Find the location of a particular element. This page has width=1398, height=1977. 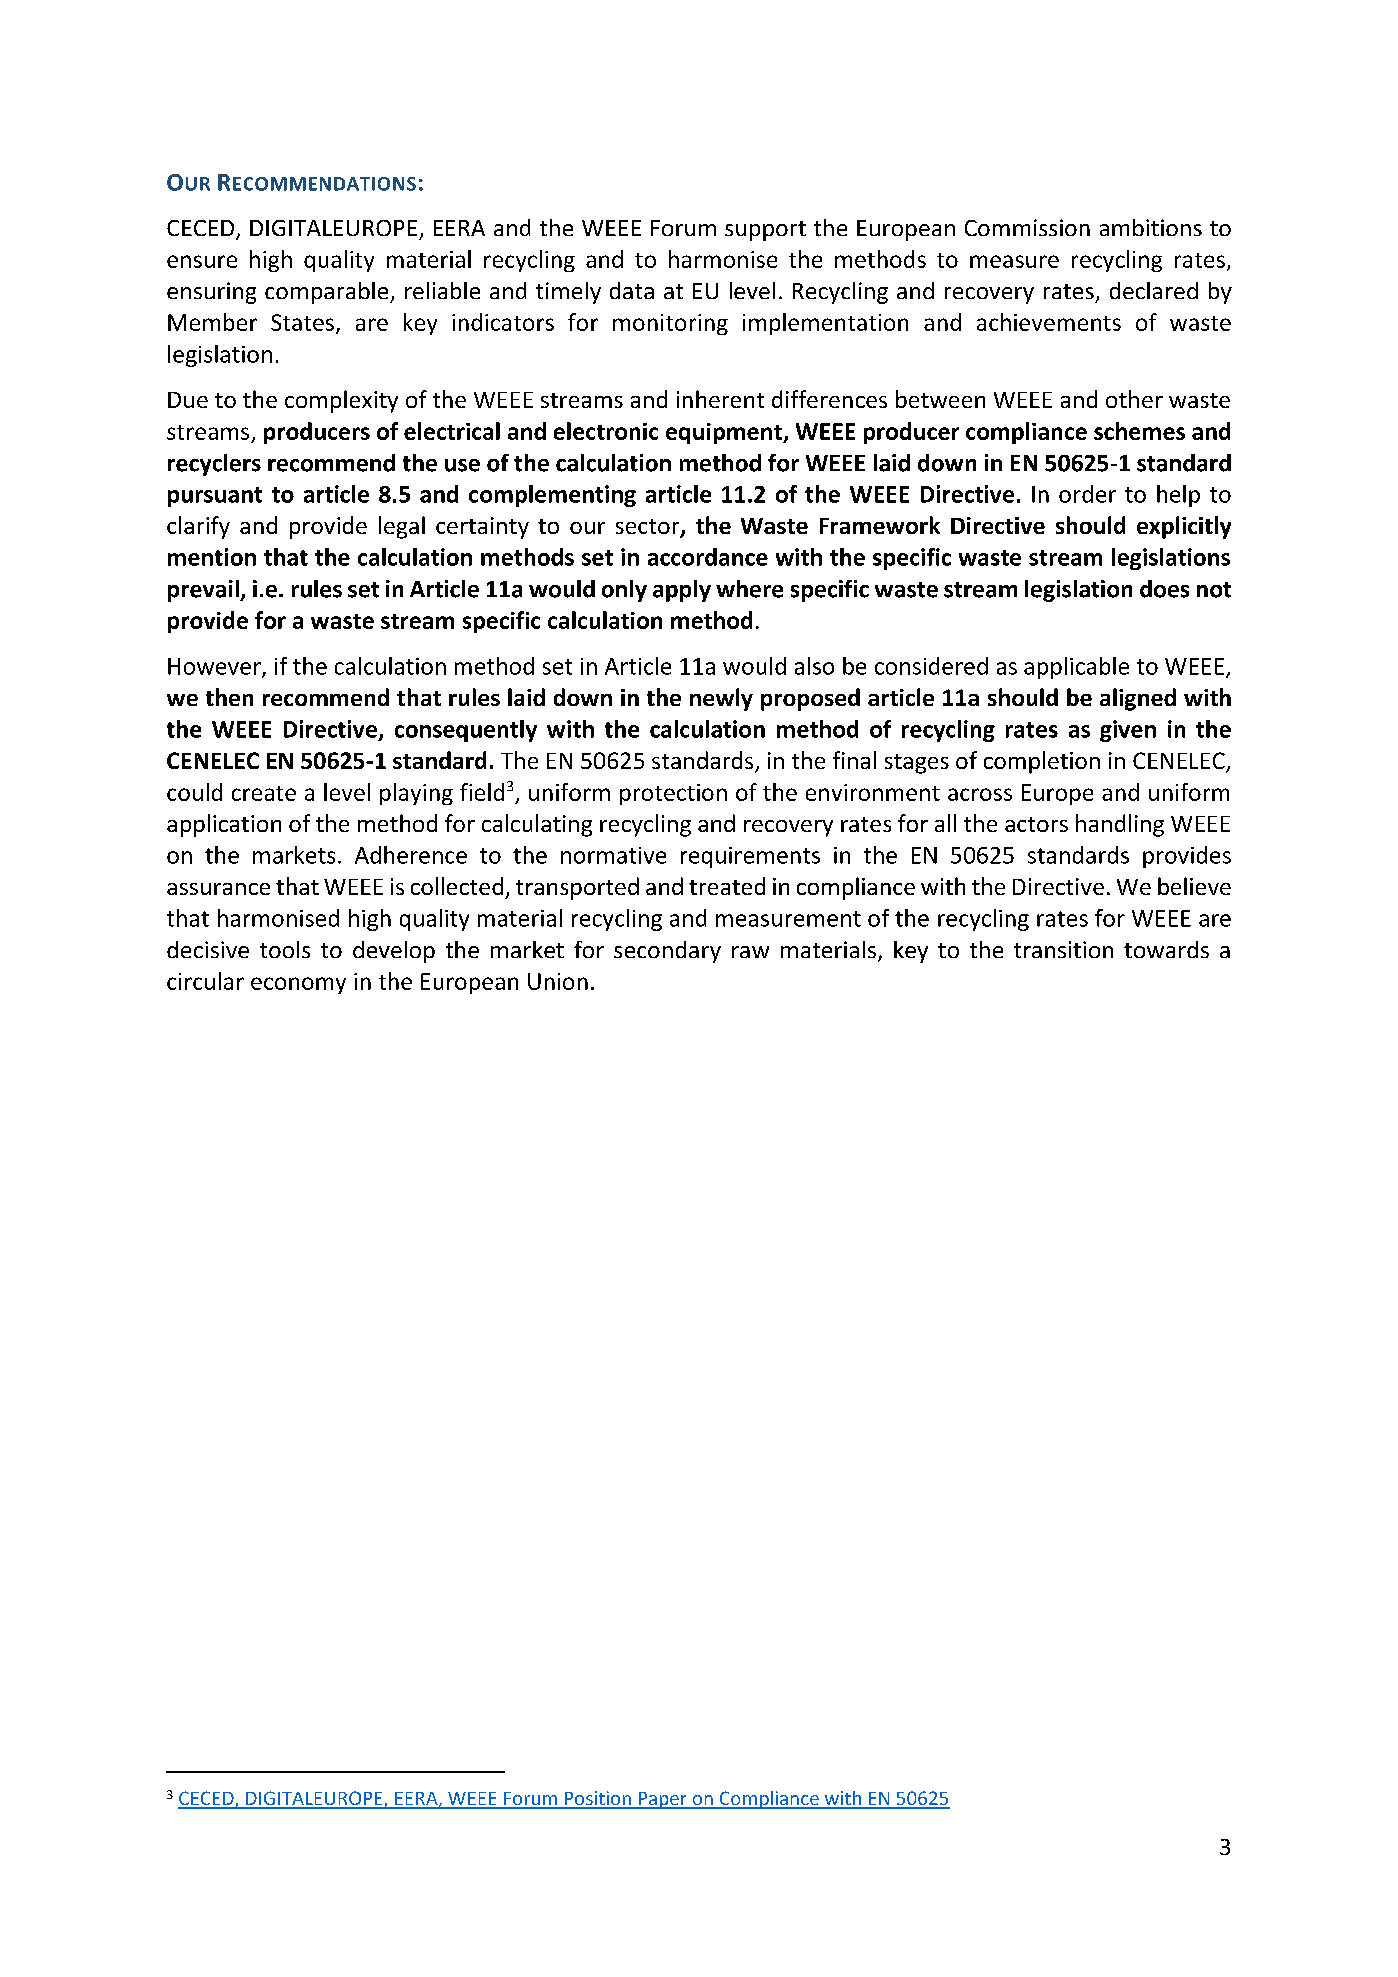

declared is located at coordinates (1154, 290).
